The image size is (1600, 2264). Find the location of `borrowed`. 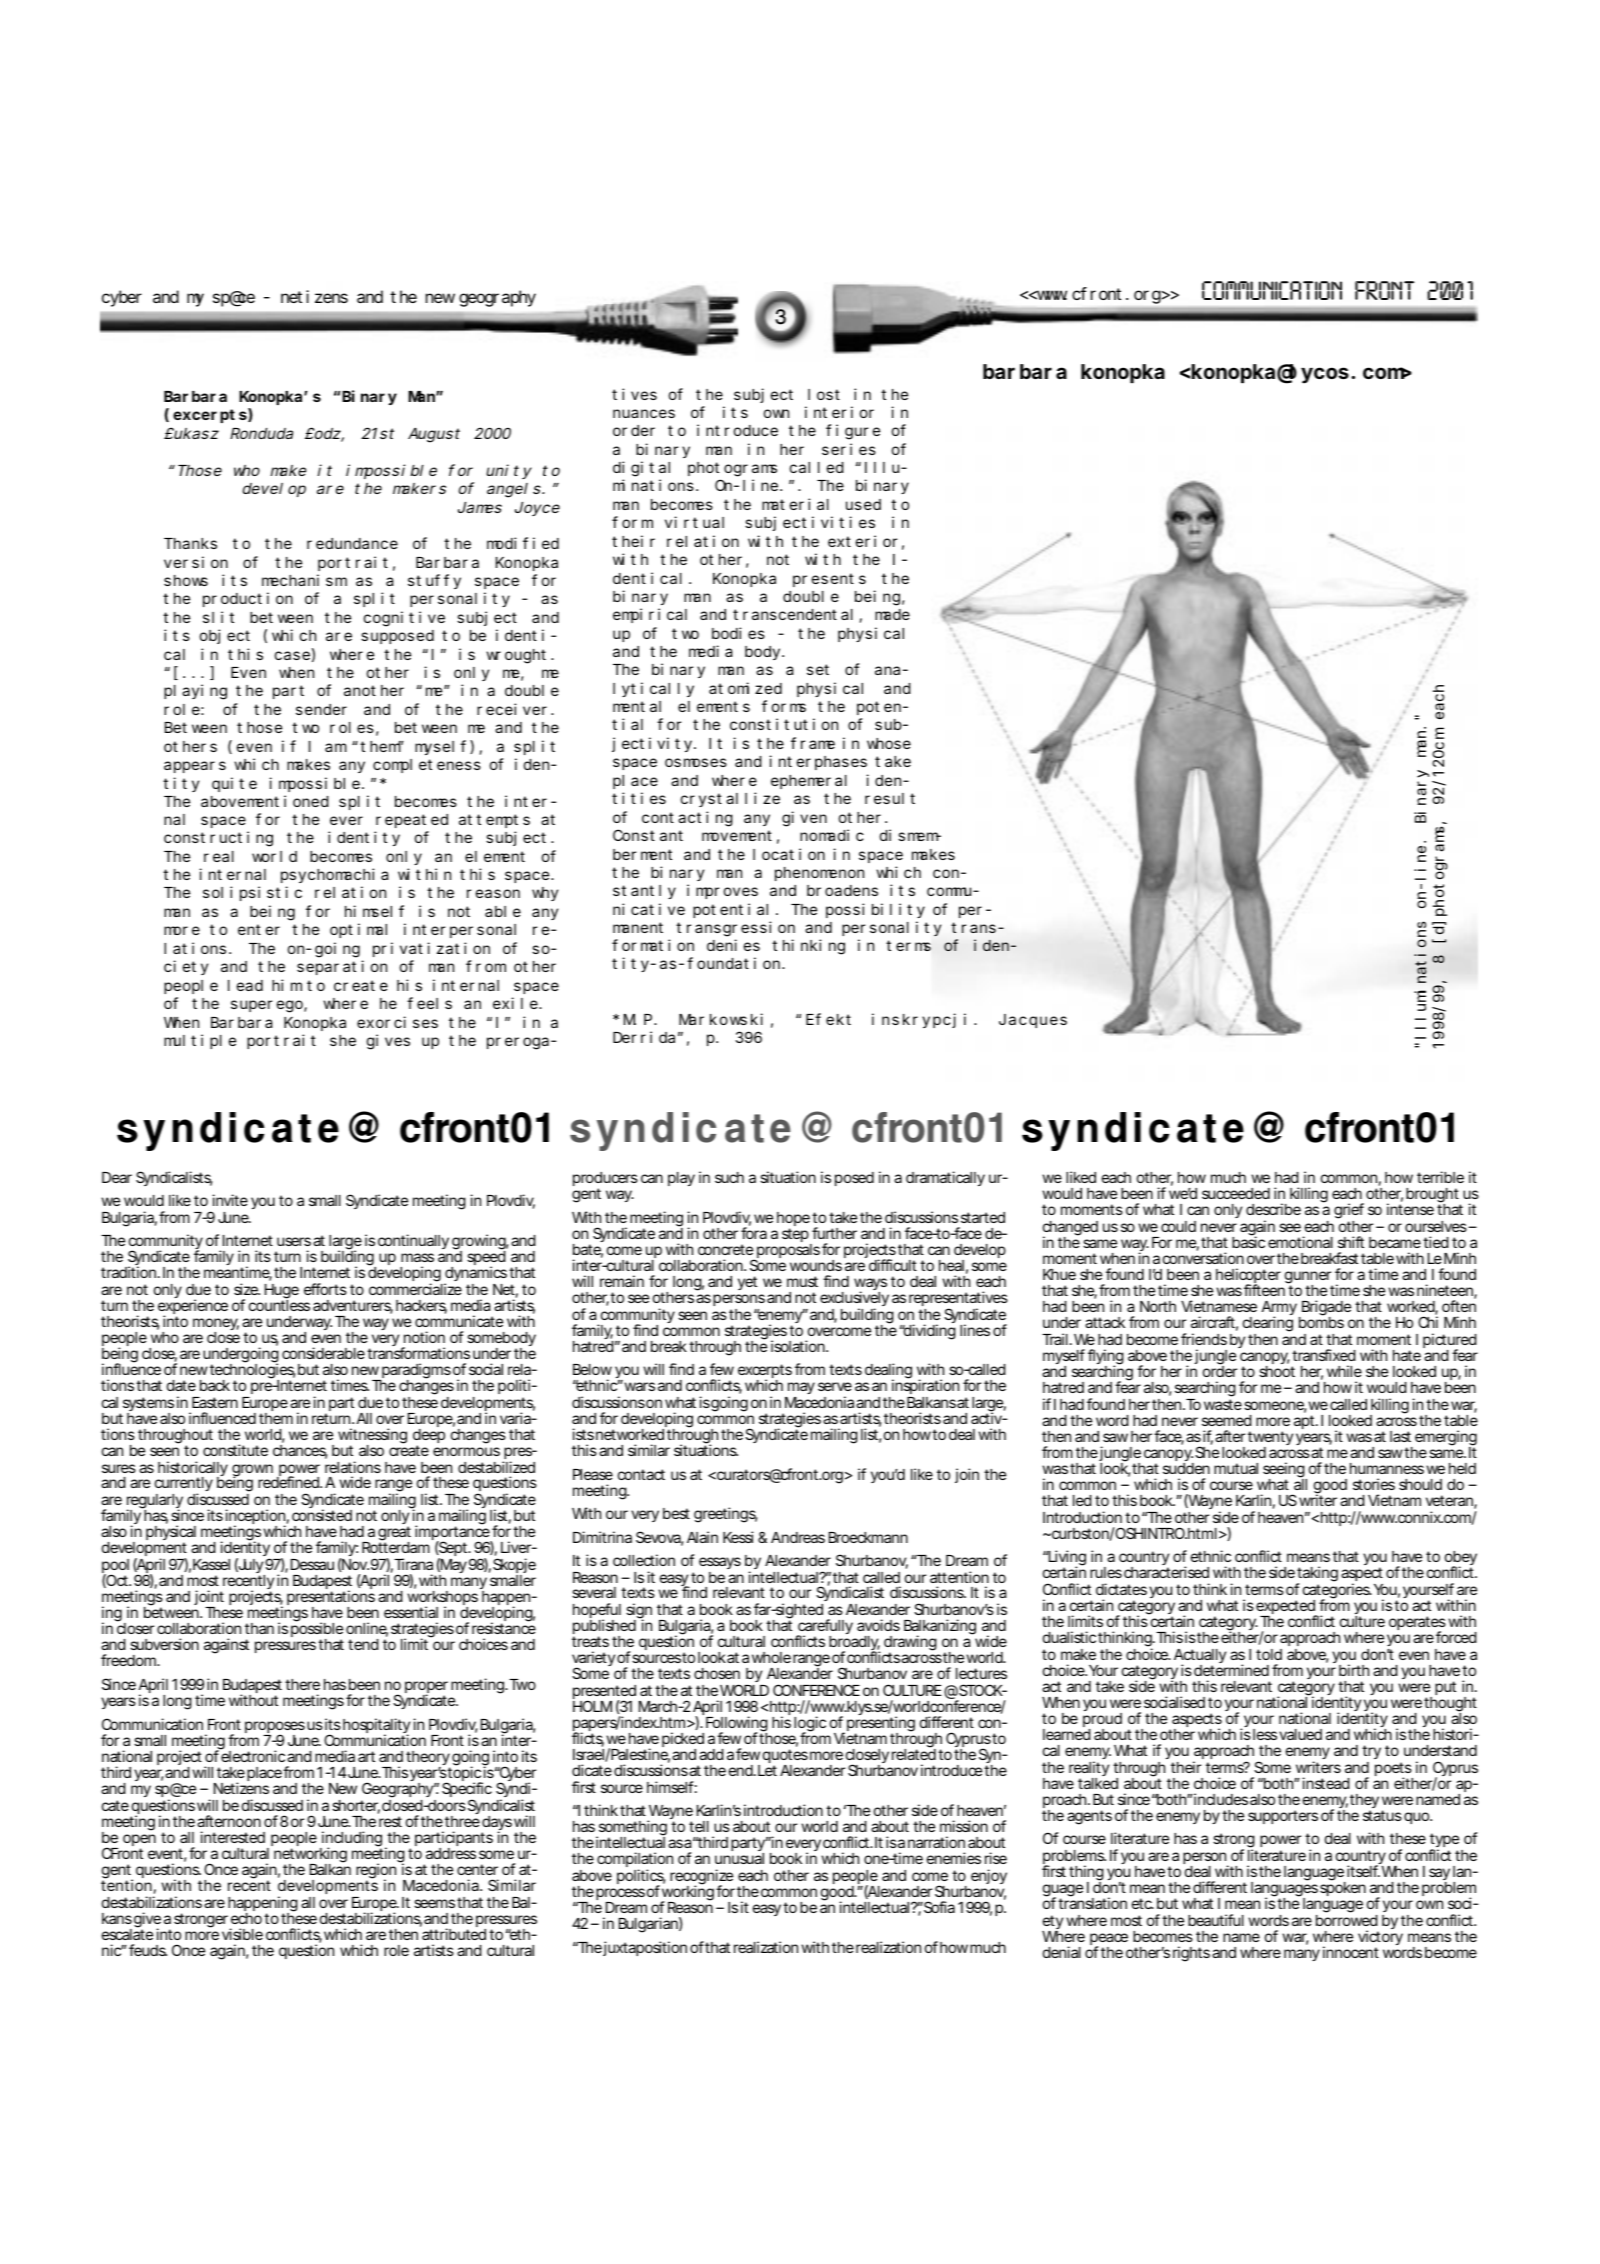

borrowed is located at coordinates (1347, 1920).
